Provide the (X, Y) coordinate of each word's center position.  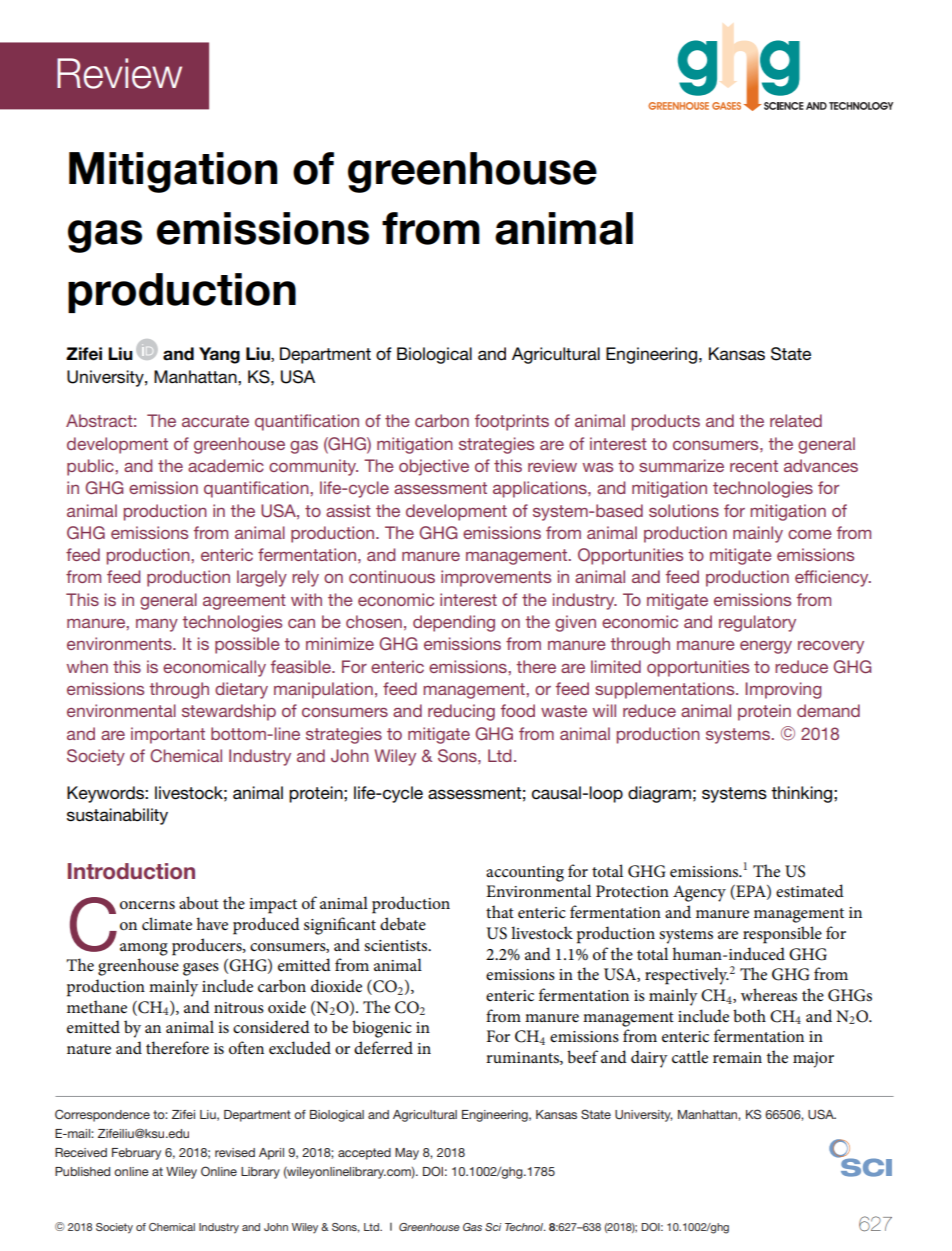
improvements (496, 578)
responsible (782, 935)
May (407, 1154)
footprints (512, 422)
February (136, 1154)
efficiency (833, 578)
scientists (397, 945)
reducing (461, 712)
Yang (219, 355)
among (144, 949)
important (168, 735)
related (796, 420)
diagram (659, 794)
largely (262, 578)
